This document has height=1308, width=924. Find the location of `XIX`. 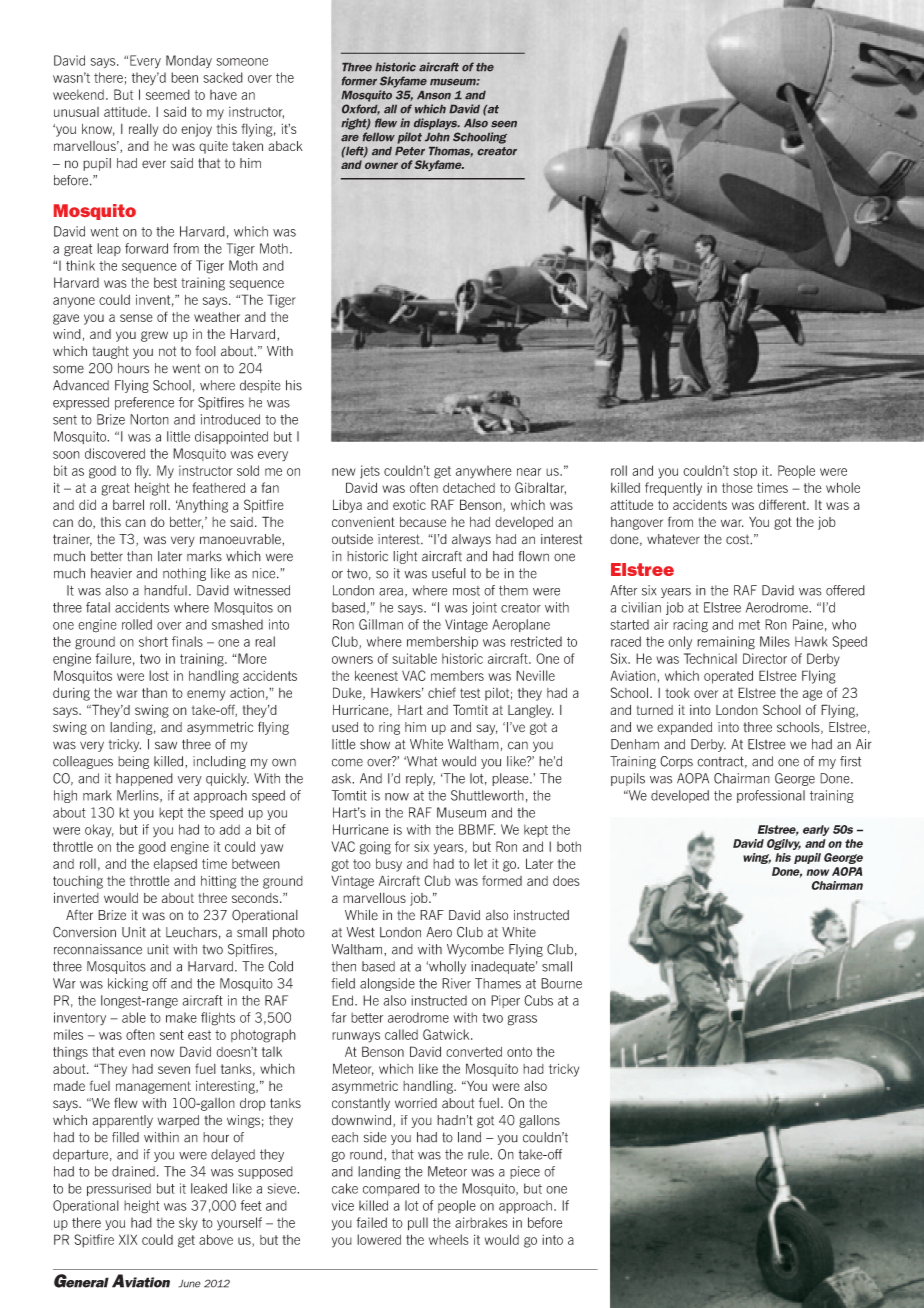

XIX is located at coordinates (128, 1239).
